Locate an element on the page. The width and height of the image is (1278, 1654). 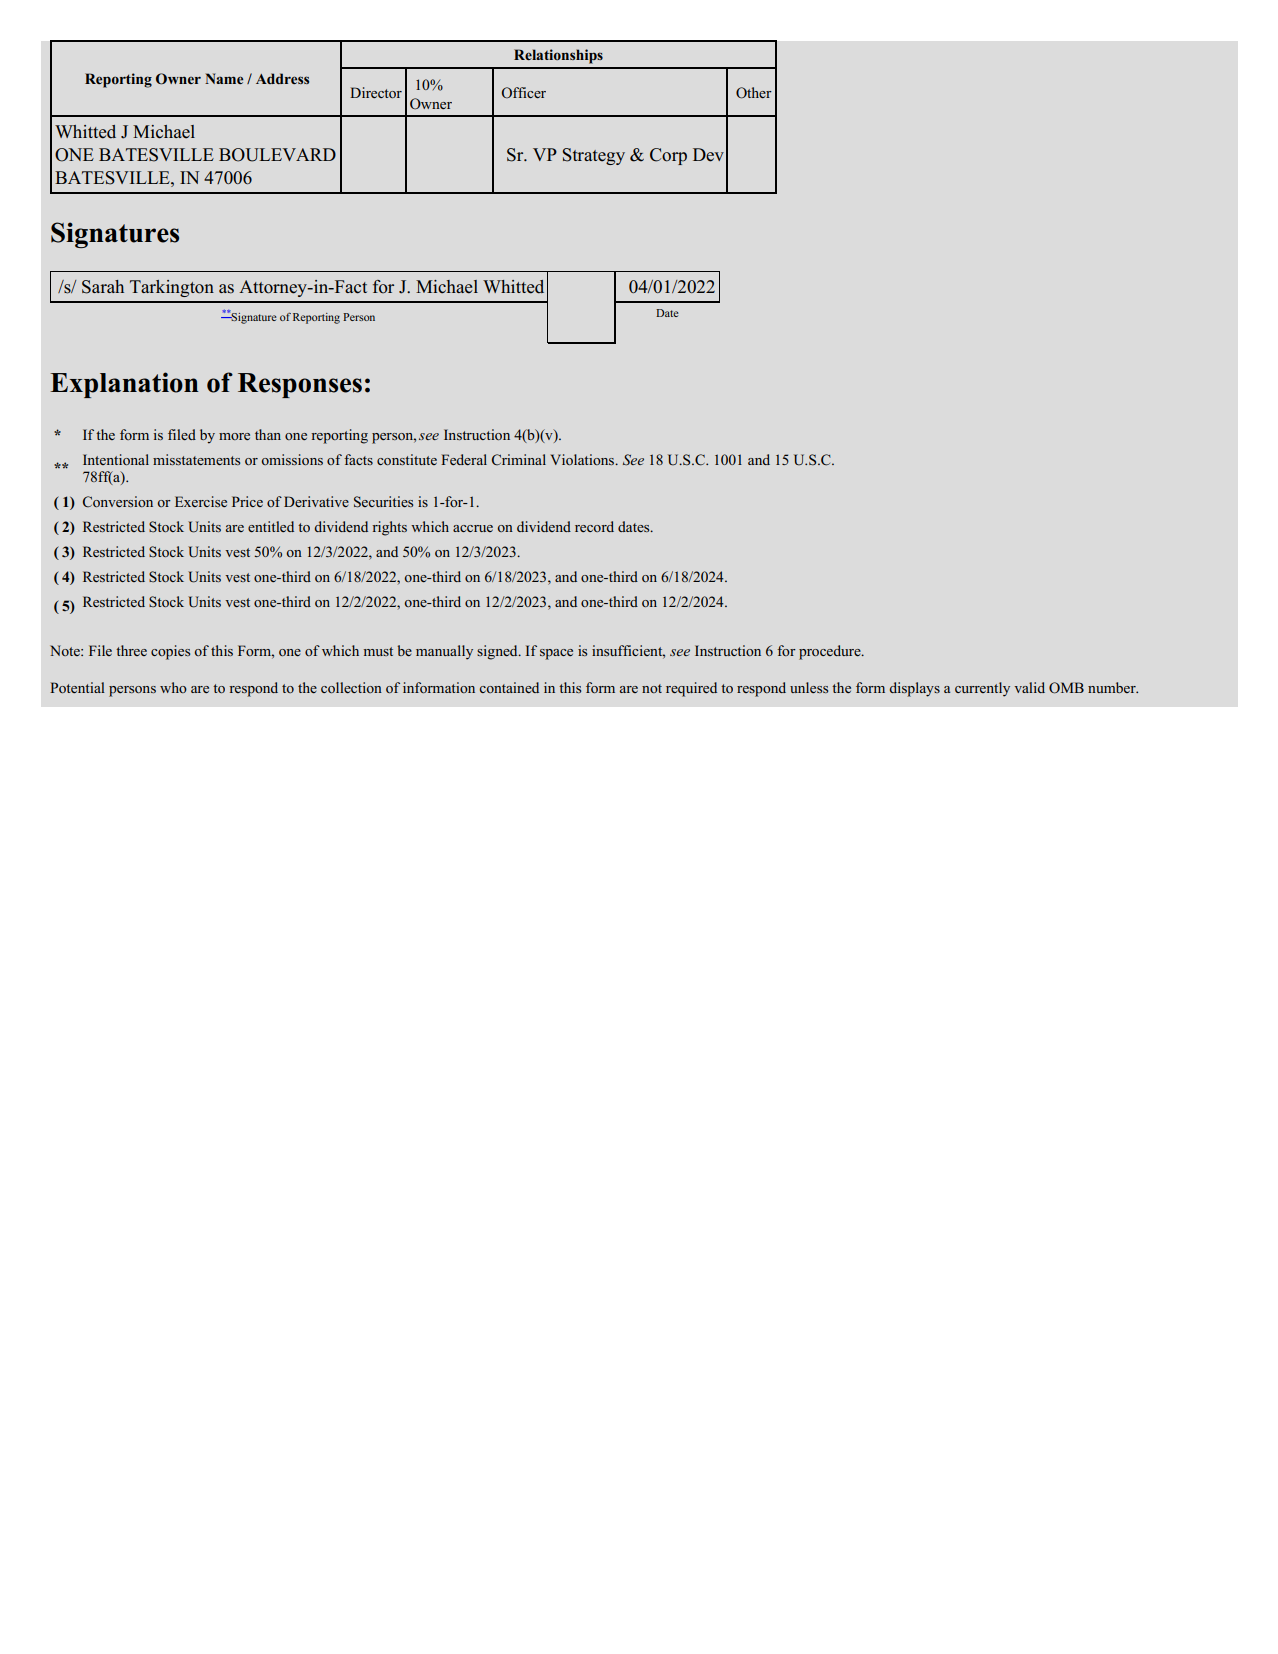
Explanation is located at coordinates (124, 385).
